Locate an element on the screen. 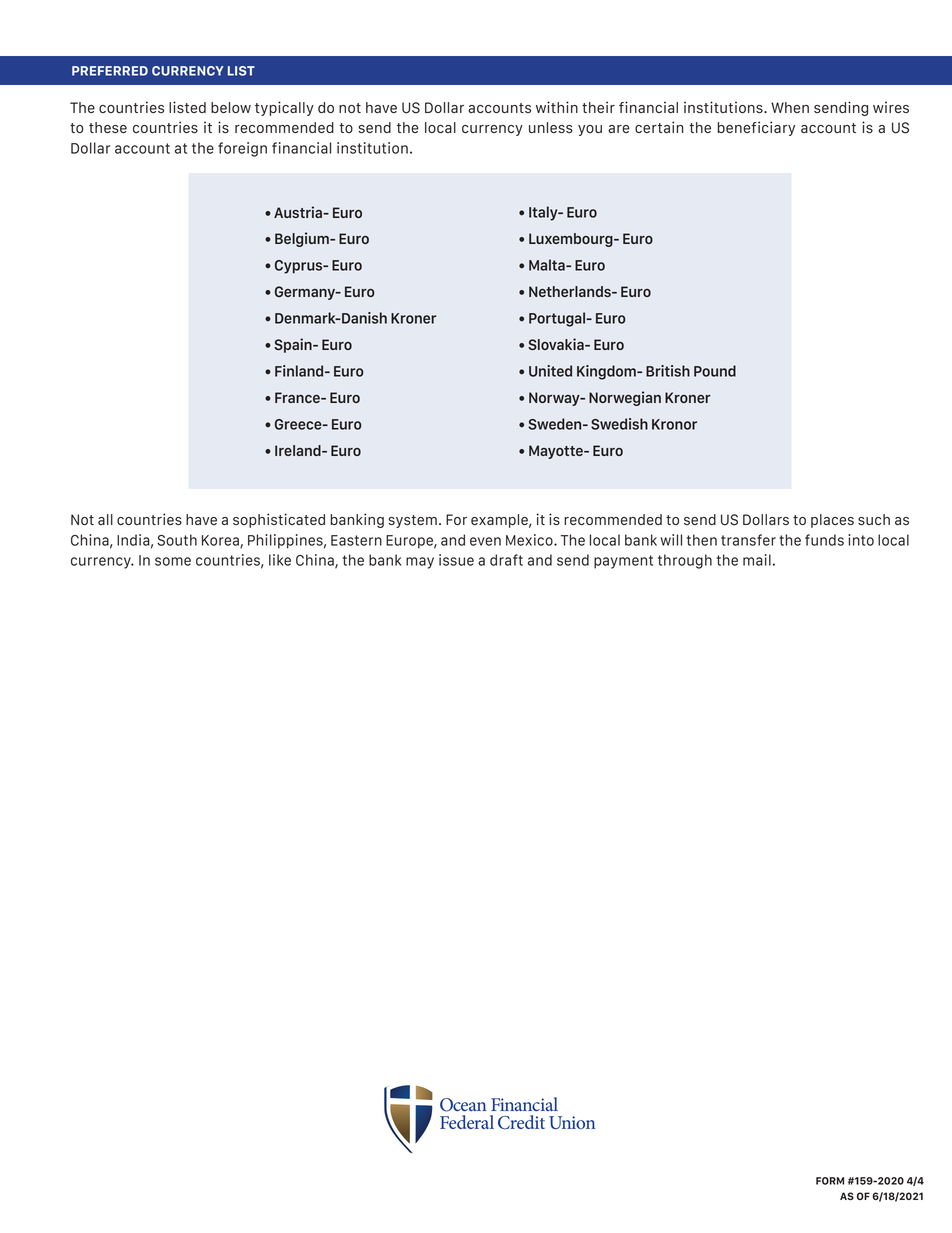  When is located at coordinates (790, 107).
